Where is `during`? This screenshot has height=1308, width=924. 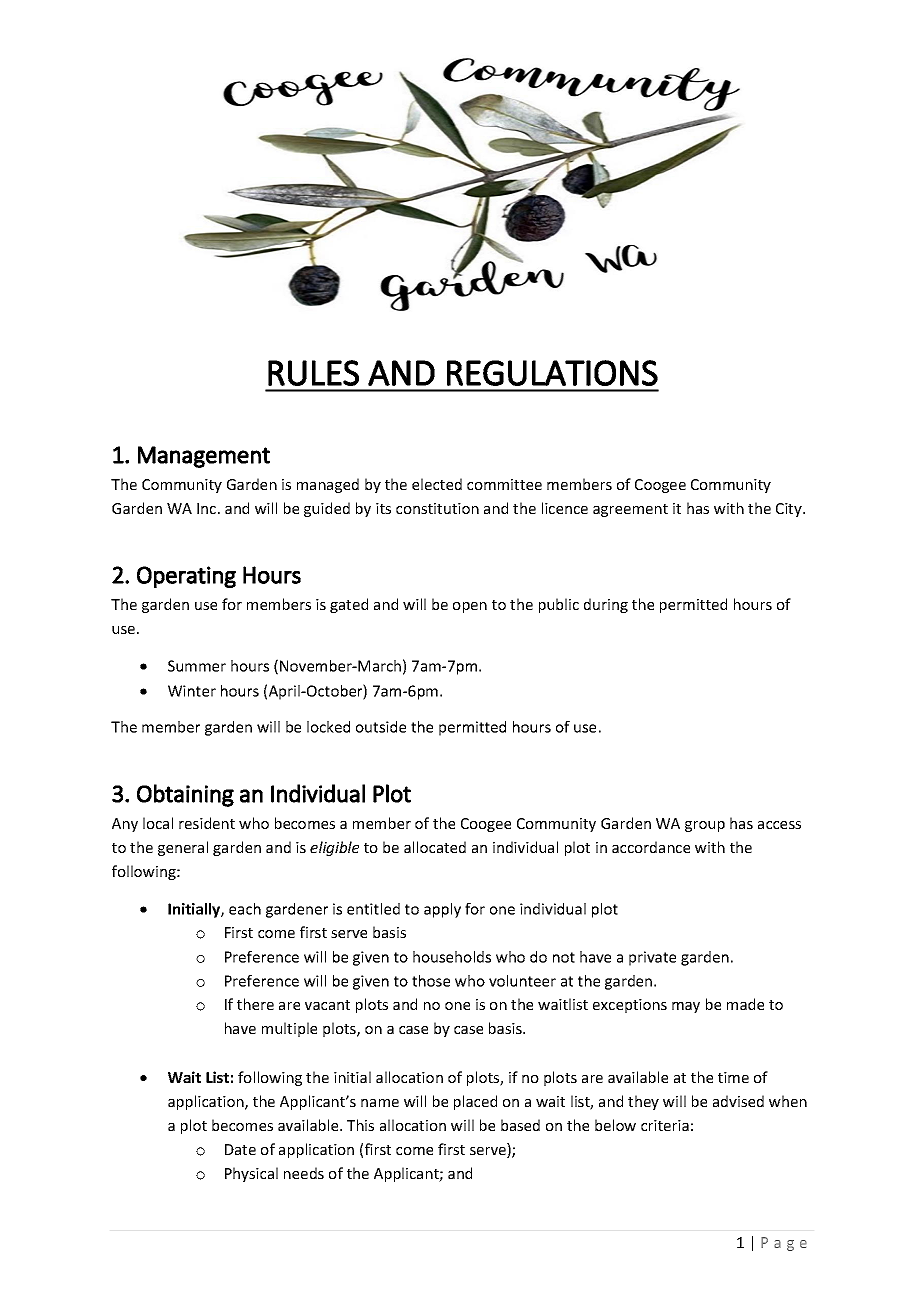 during is located at coordinates (606, 605).
